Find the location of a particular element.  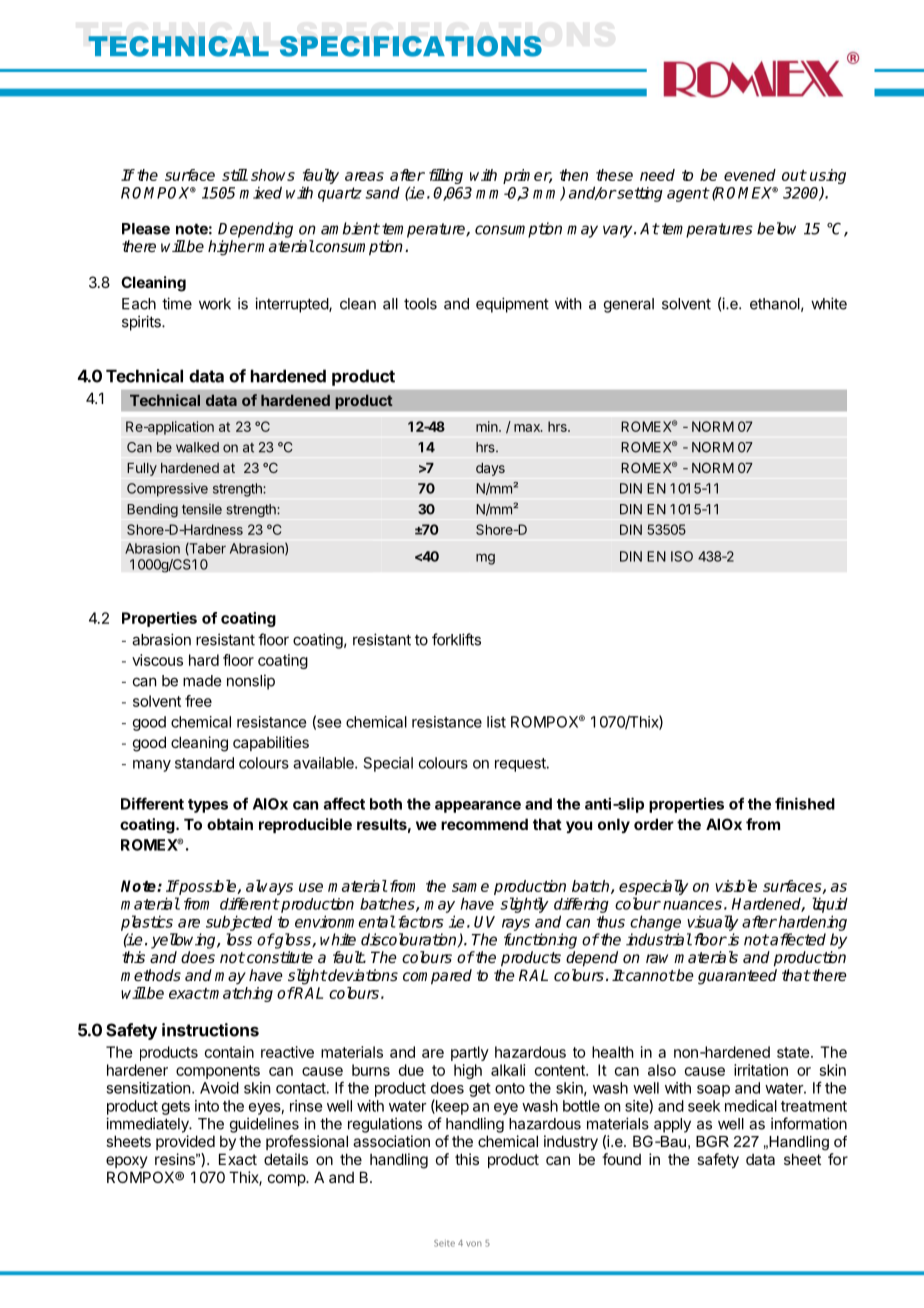

same is located at coordinates (470, 887).
